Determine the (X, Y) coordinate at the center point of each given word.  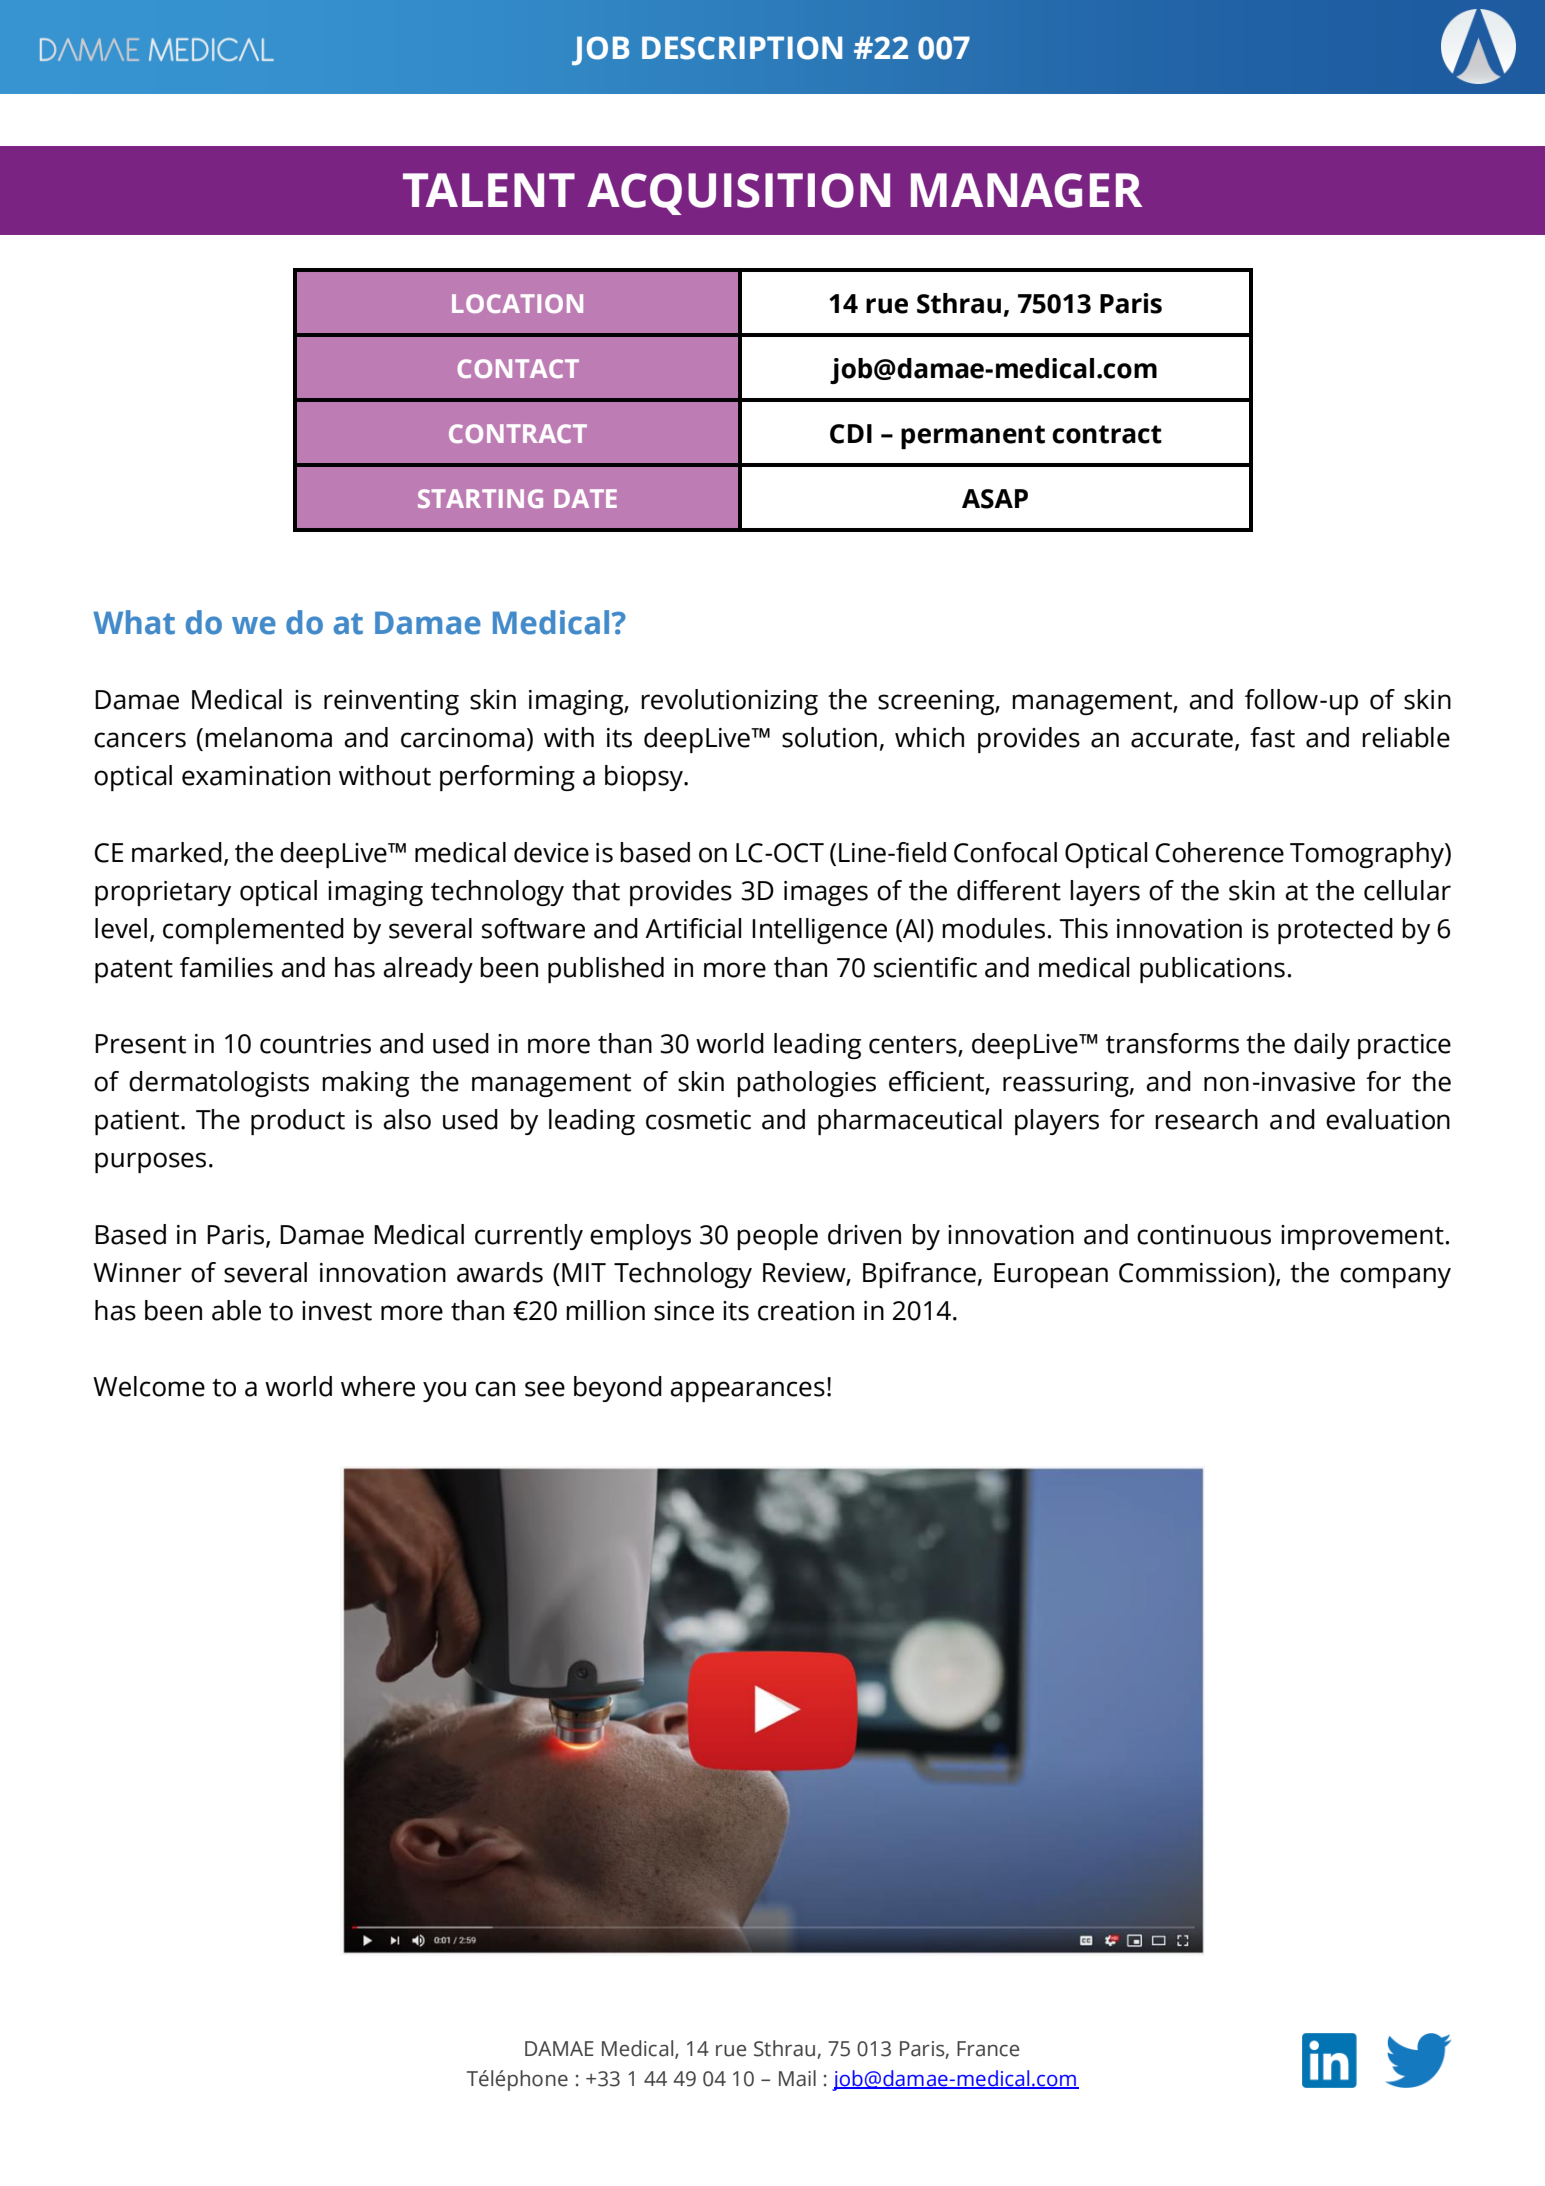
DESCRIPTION (742, 48)
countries (315, 1044)
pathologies (806, 1084)
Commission (1192, 1273)
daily (1322, 1046)
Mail (797, 2078)
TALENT (489, 190)
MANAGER (1026, 190)
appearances (747, 1391)
